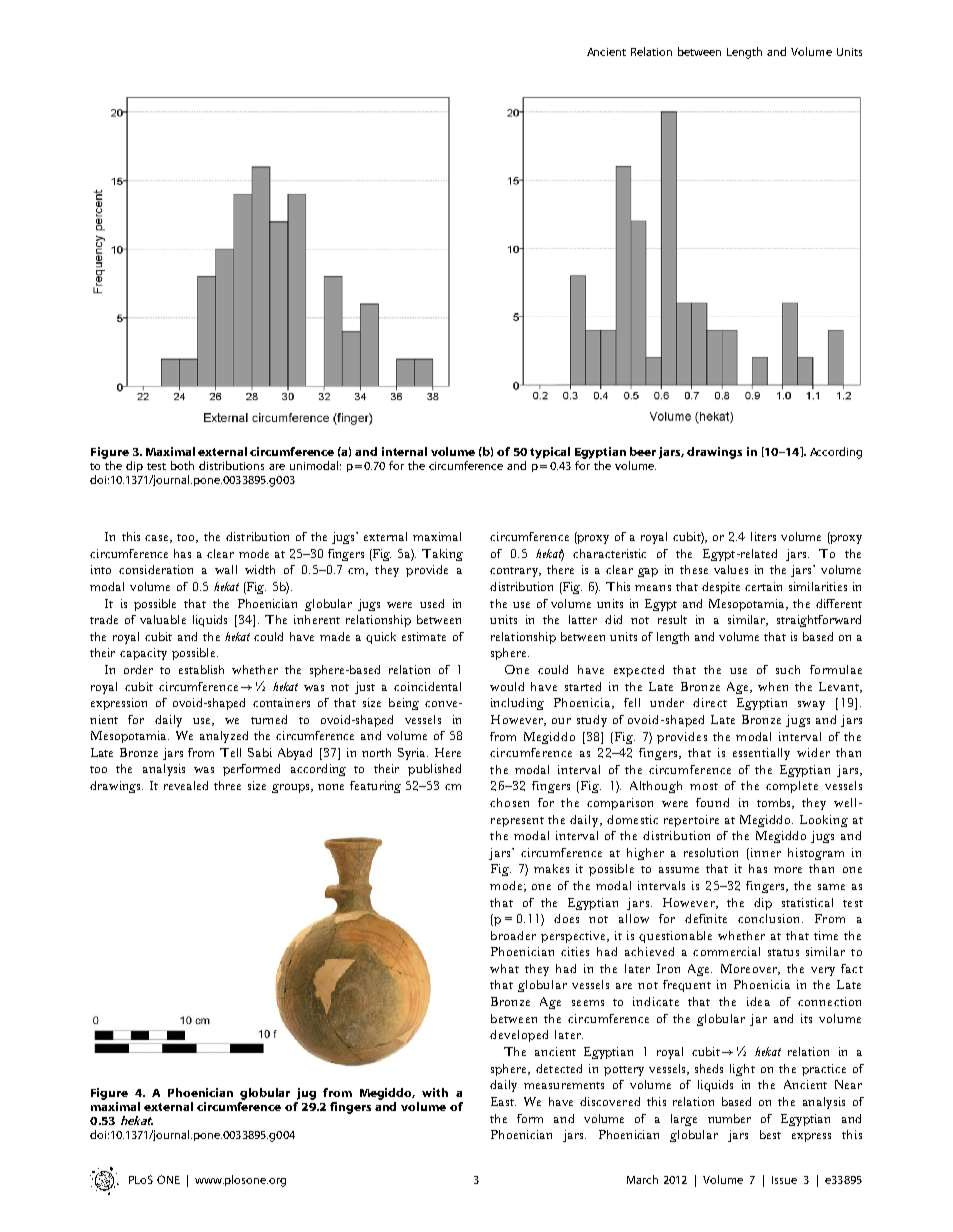 The height and width of the document is (1232, 953). What do you see at coordinates (517, 704) in the document?
I see `including` at bounding box center [517, 704].
